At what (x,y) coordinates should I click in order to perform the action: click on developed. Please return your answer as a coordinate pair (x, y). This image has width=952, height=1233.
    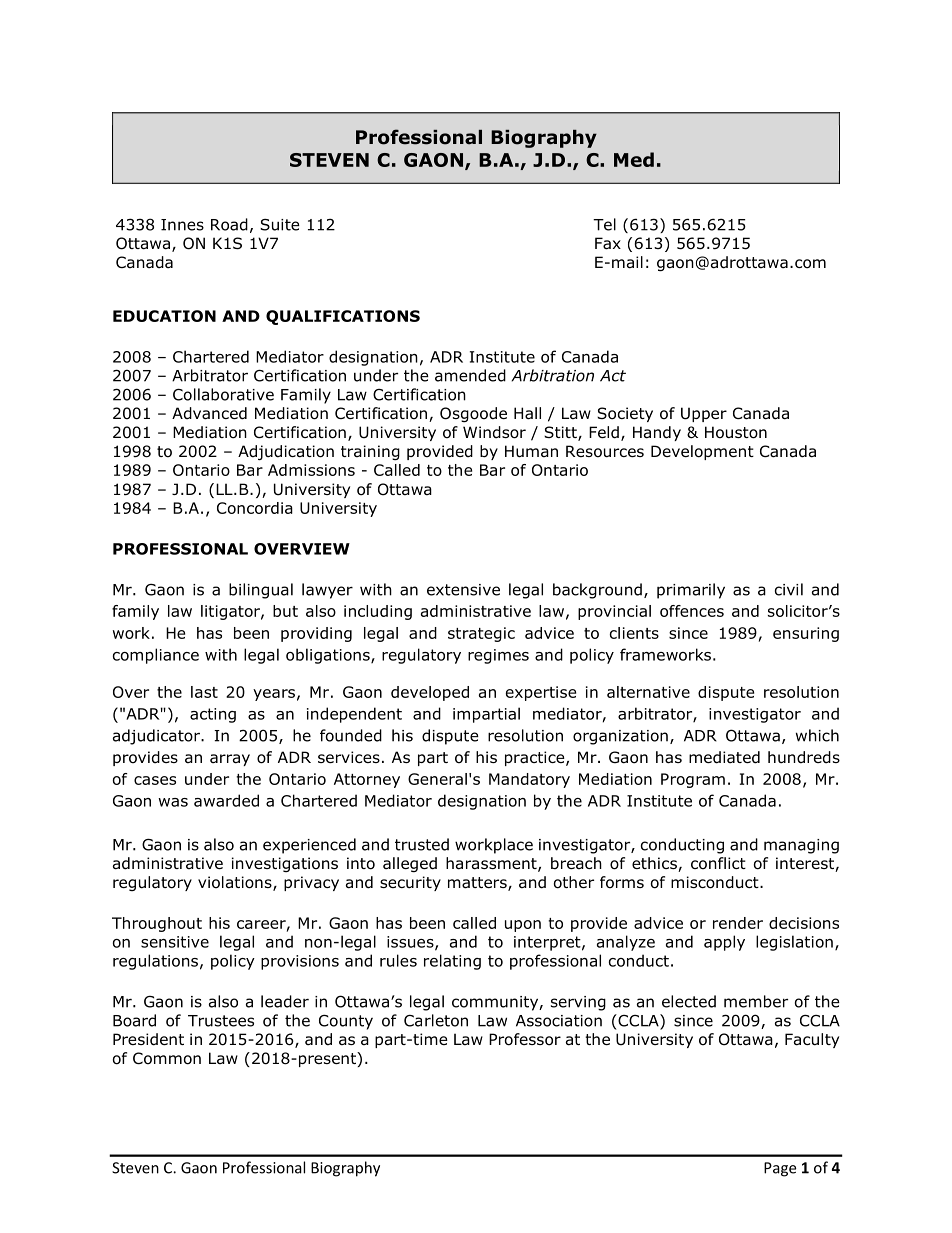
    Looking at the image, I should click on (430, 693).
